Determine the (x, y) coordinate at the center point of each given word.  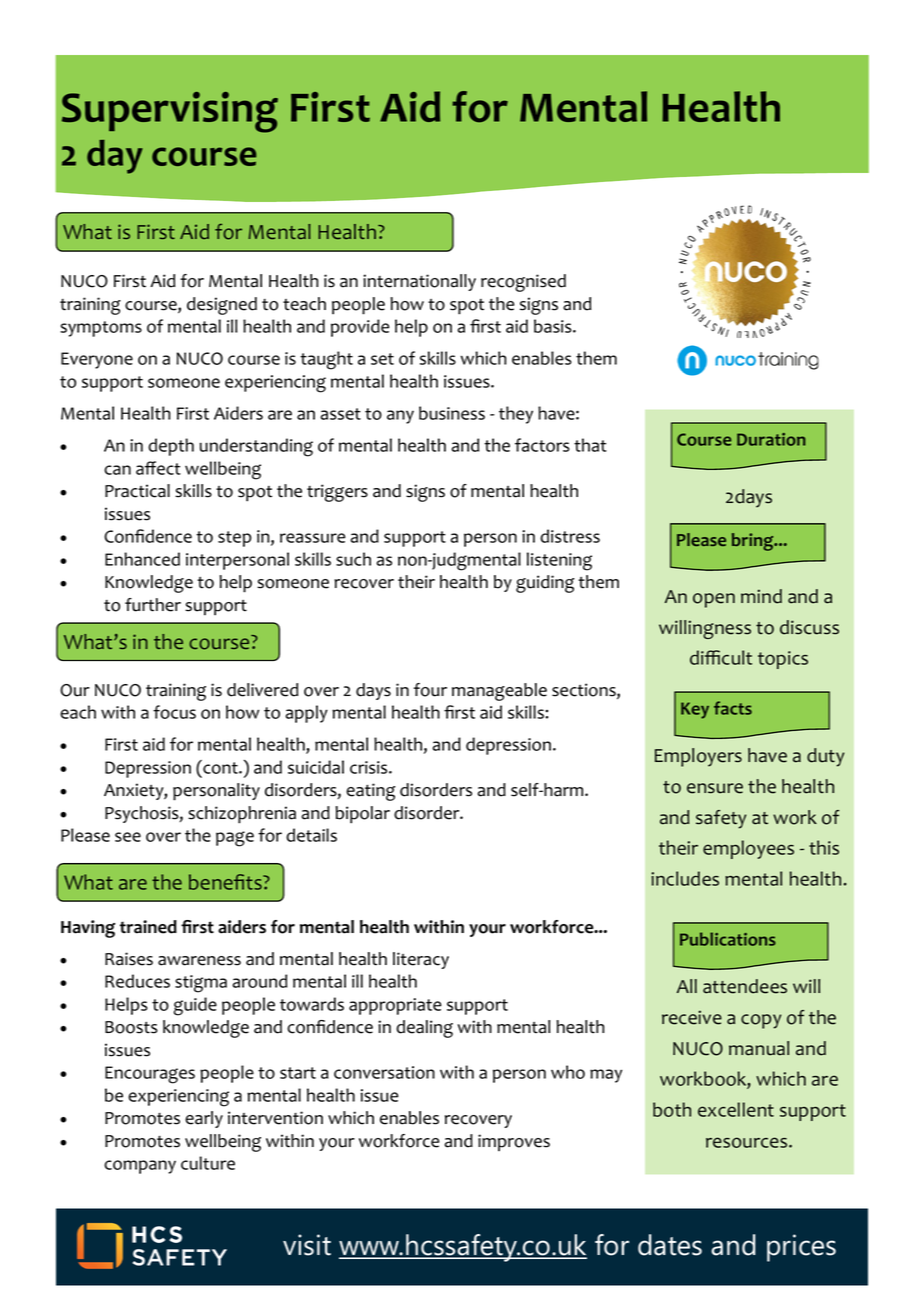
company (140, 1167)
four (430, 690)
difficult (721, 657)
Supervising (170, 112)
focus (174, 712)
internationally (419, 282)
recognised (523, 283)
